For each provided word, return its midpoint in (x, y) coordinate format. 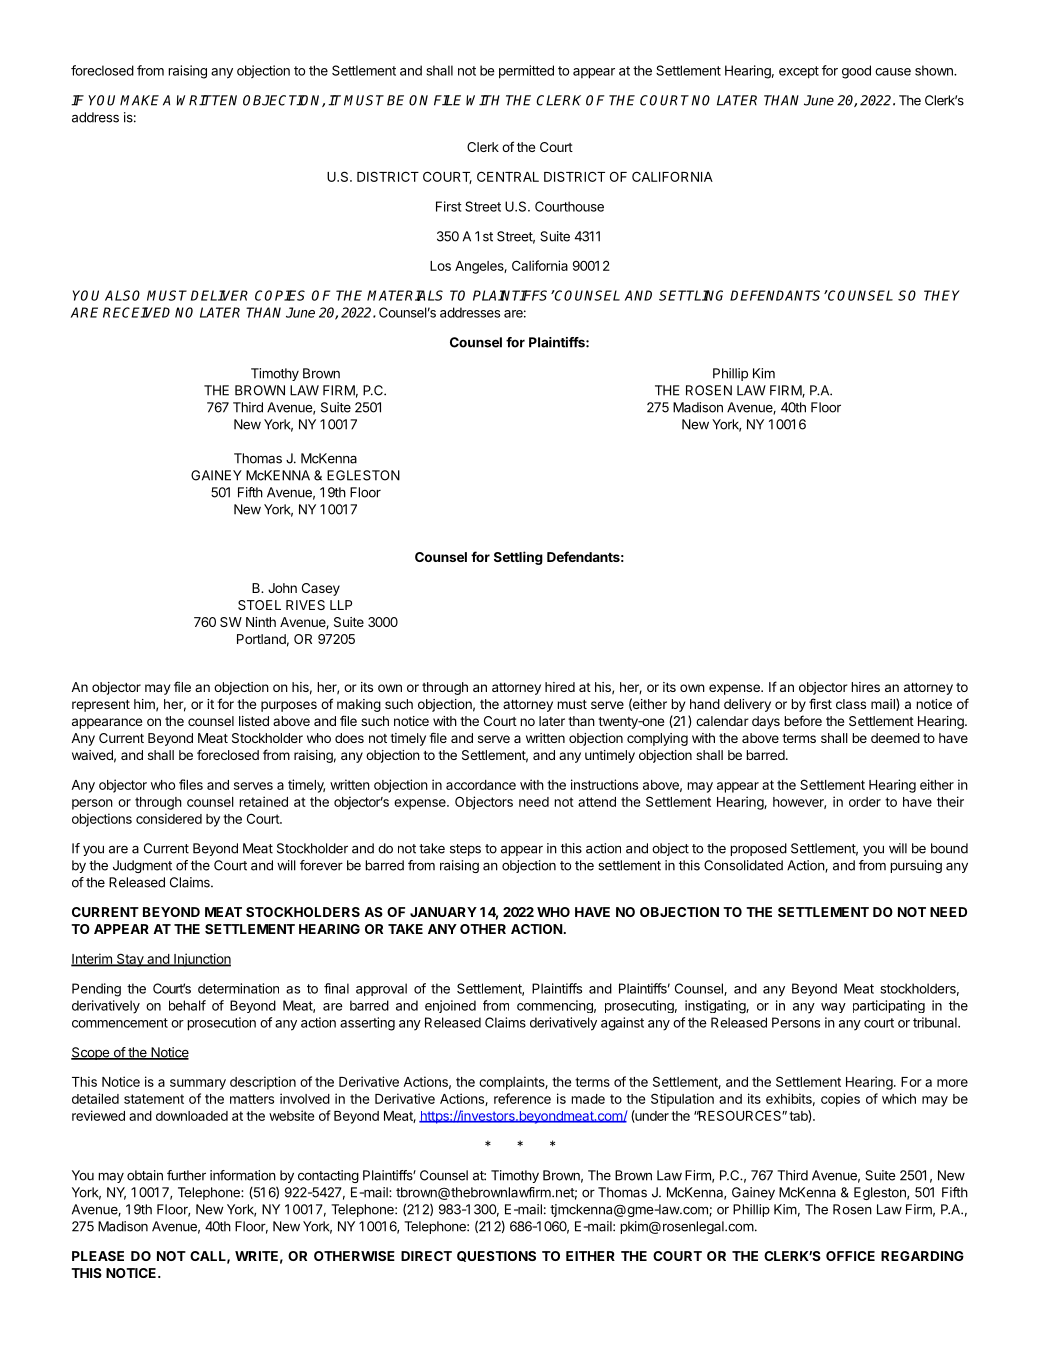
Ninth (261, 622)
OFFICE (850, 1256)
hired (560, 687)
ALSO (122, 295)
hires (865, 687)
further (186, 1175)
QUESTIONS (496, 1256)
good (856, 72)
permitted (526, 72)
